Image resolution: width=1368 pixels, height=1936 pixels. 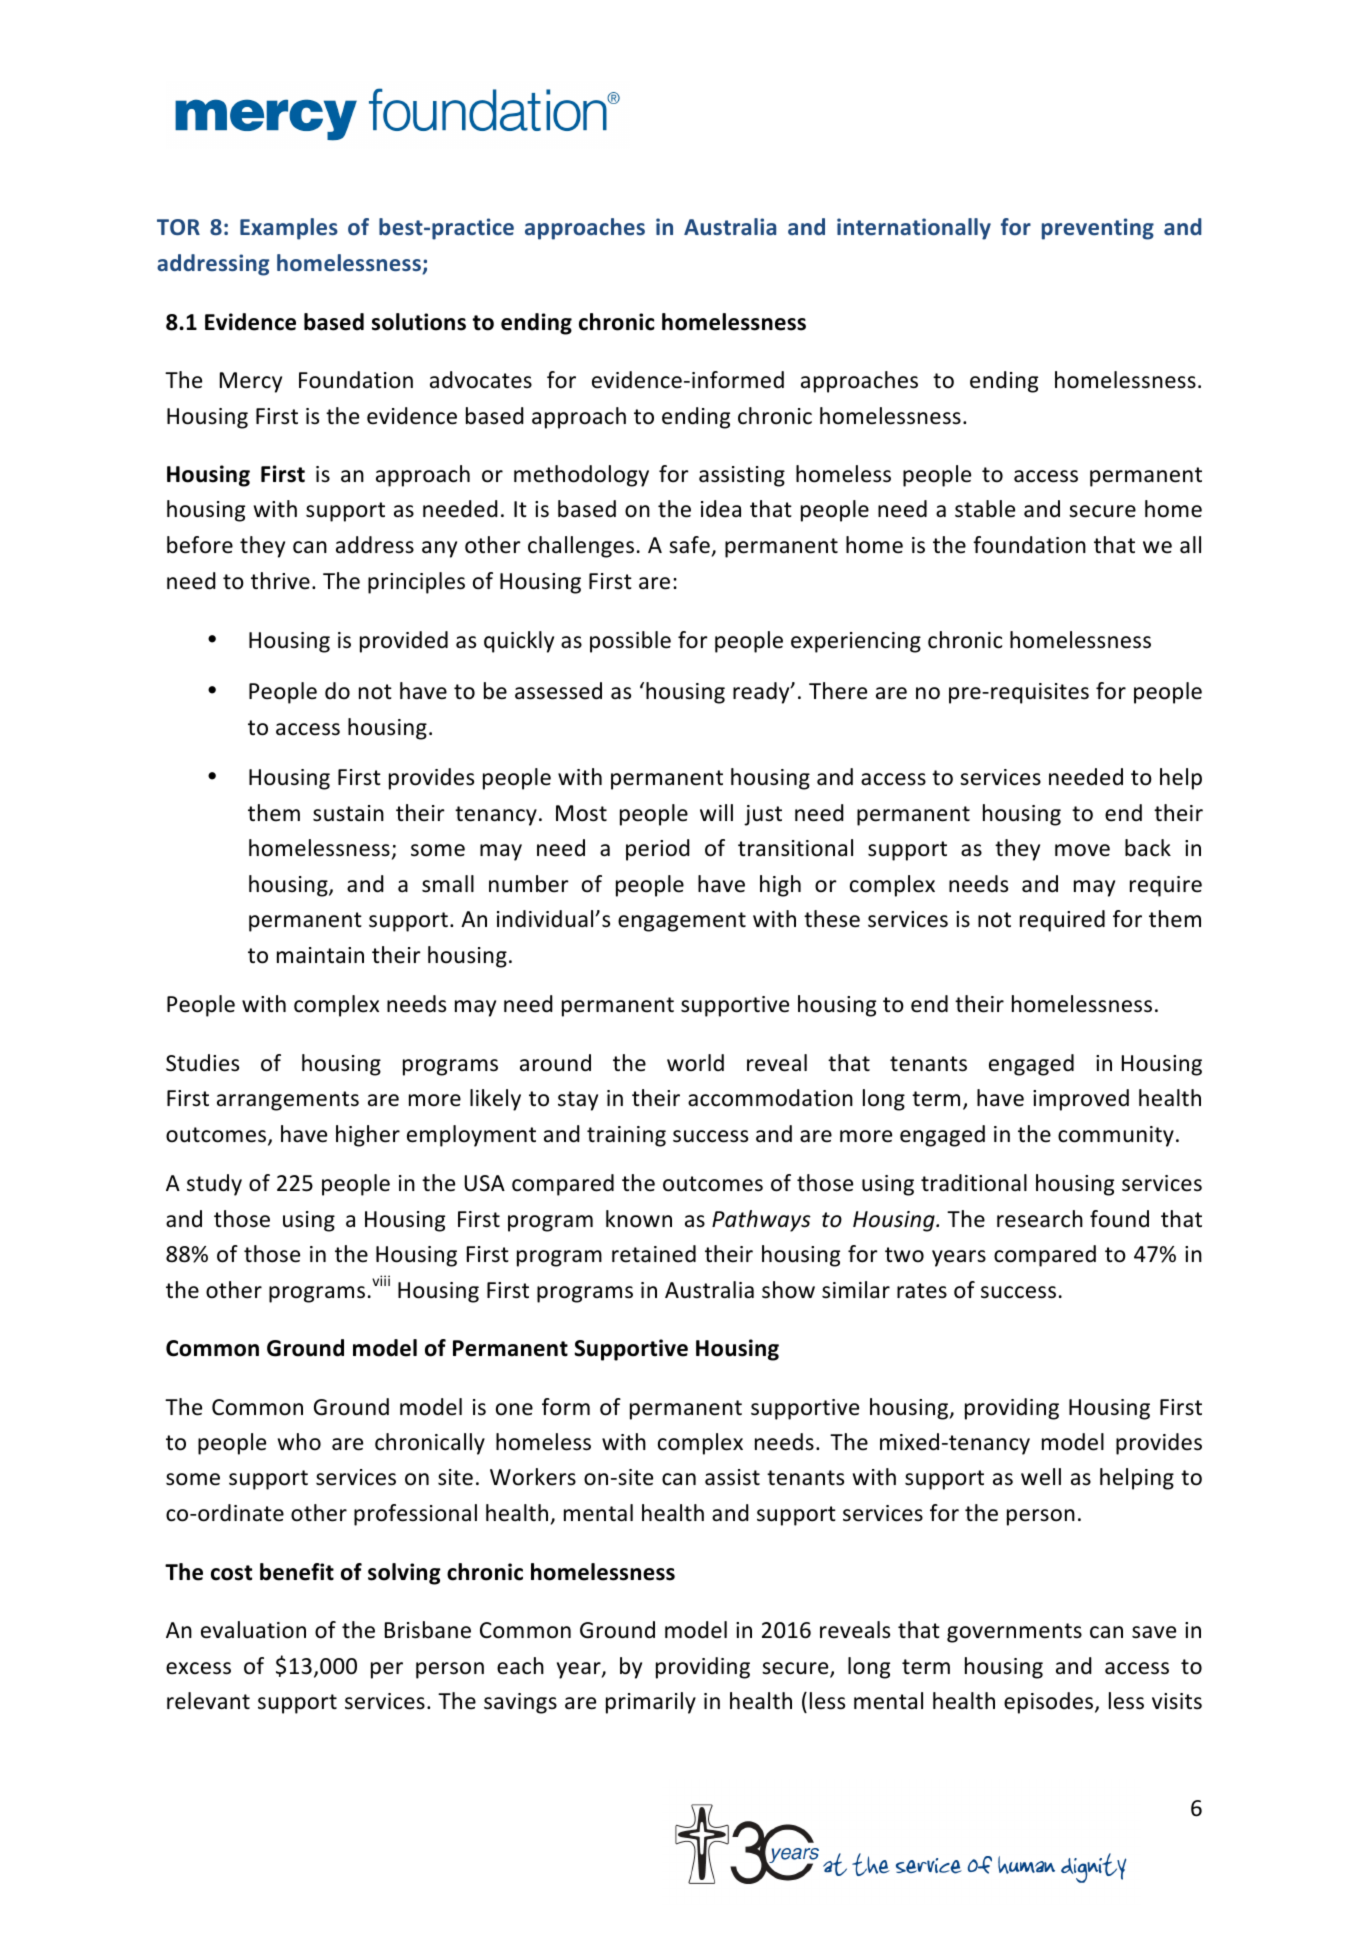 I want to click on stable, so click(x=985, y=509).
